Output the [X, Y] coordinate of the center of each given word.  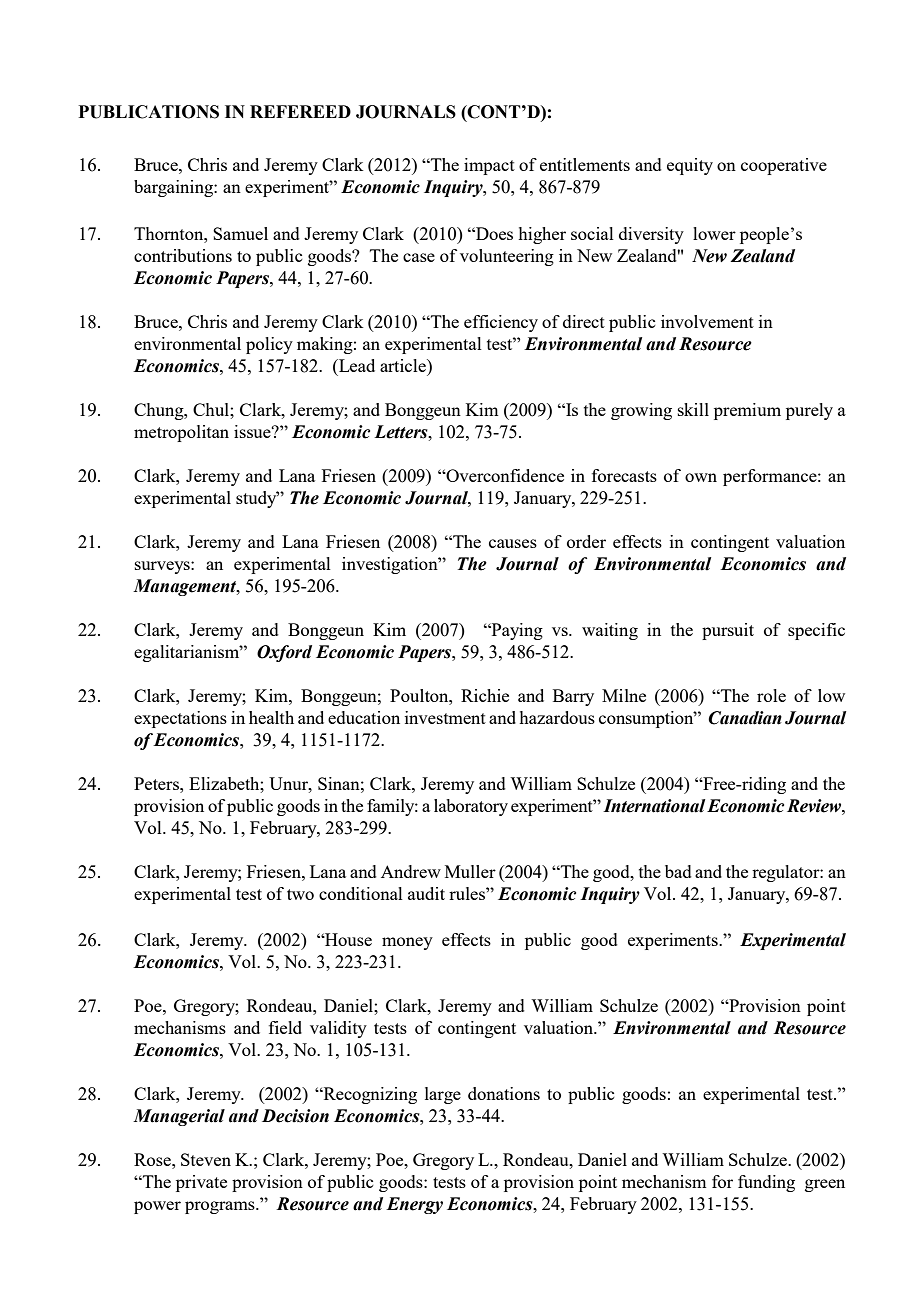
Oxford [284, 653]
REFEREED [300, 111]
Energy [414, 1205]
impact [489, 166]
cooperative [784, 166]
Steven [206, 1159]
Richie [485, 695]
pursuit [728, 631]
